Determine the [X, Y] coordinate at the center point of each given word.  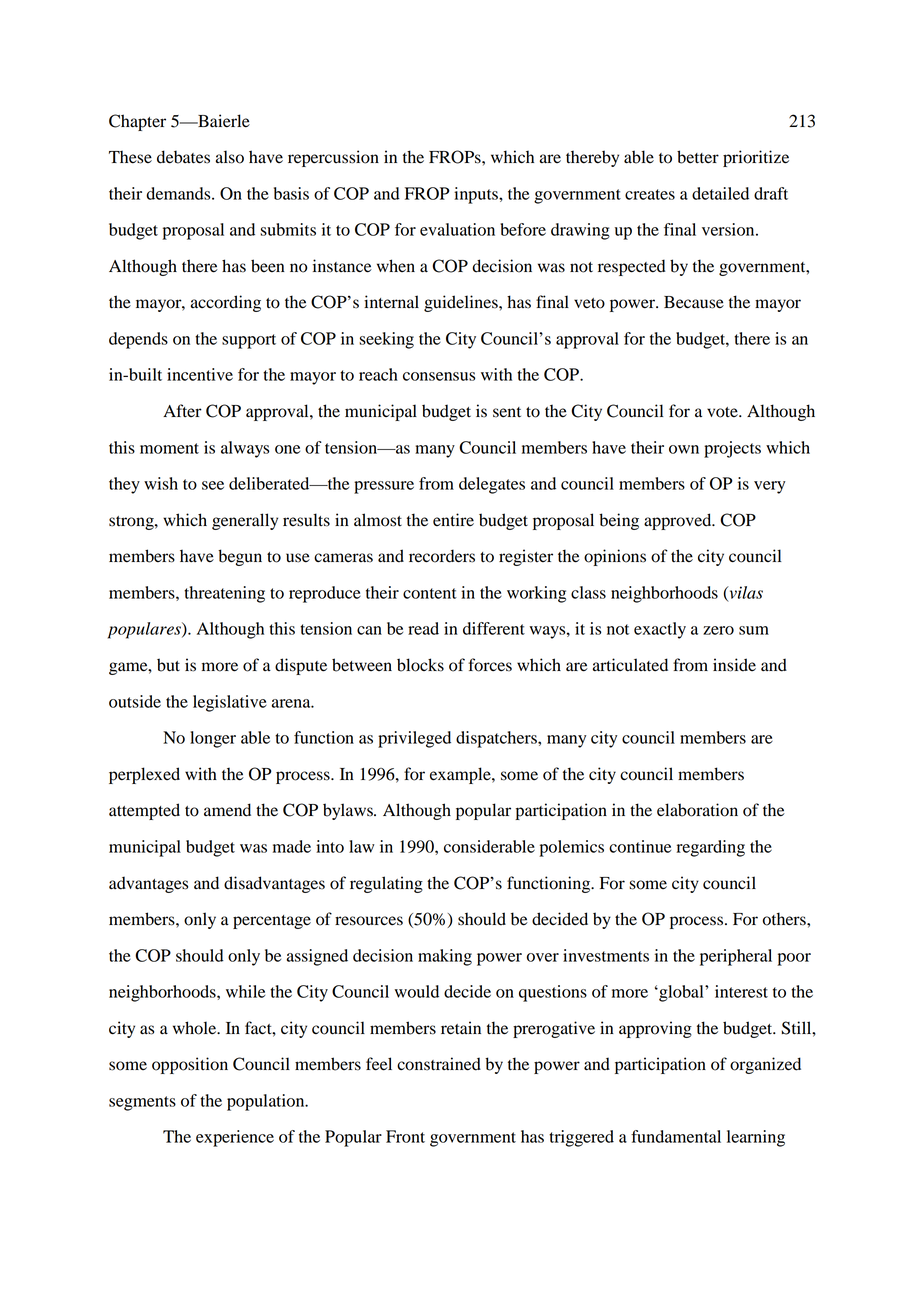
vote [723, 412]
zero [718, 630]
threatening [224, 594]
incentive [200, 374]
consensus [439, 376]
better [698, 157]
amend [227, 810]
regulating [386, 884]
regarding [711, 848]
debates [183, 157]
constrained [439, 1064]
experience [235, 1138]
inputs [477, 195]
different [494, 628]
